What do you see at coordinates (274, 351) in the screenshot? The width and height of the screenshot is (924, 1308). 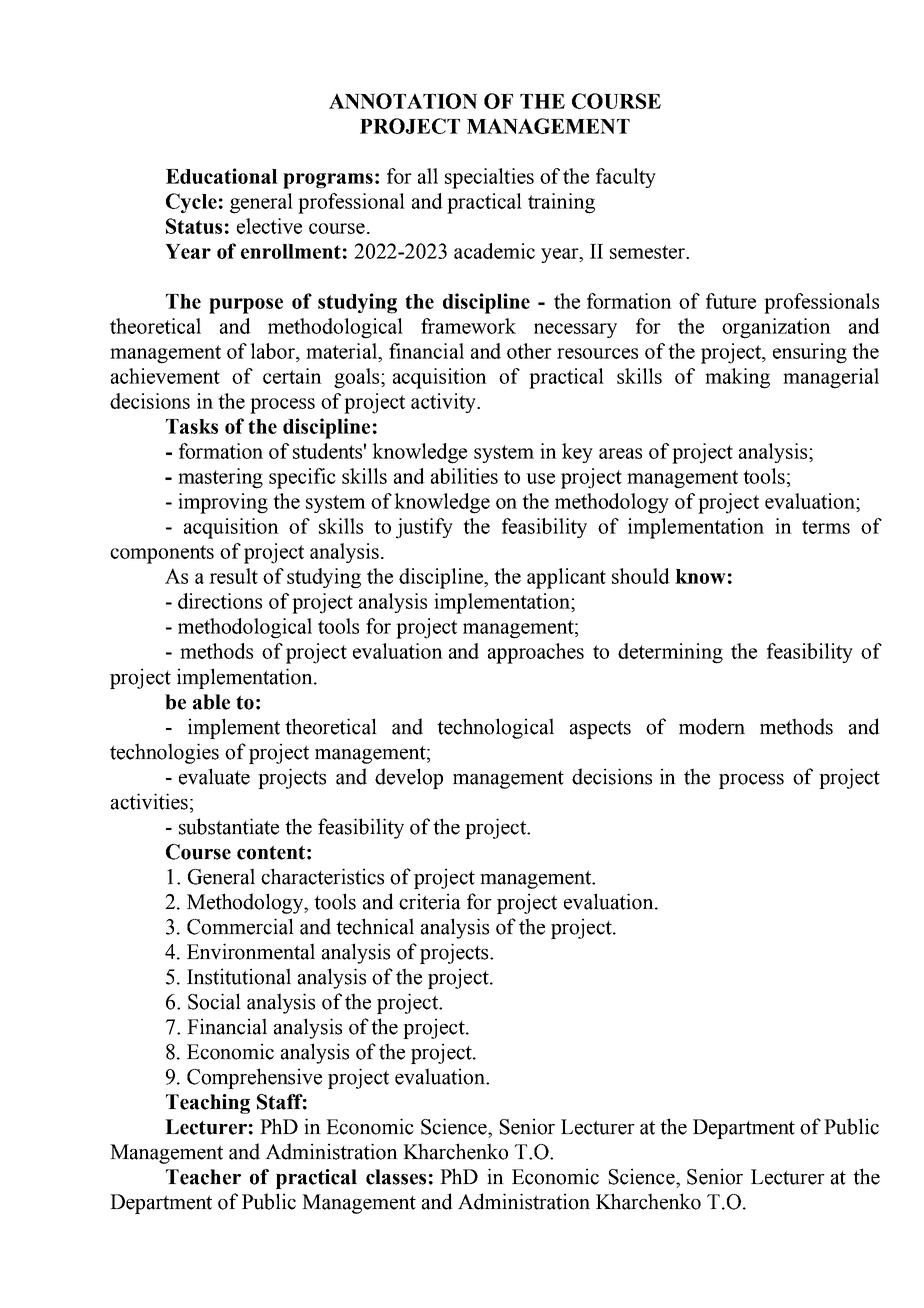 I see `labor` at bounding box center [274, 351].
